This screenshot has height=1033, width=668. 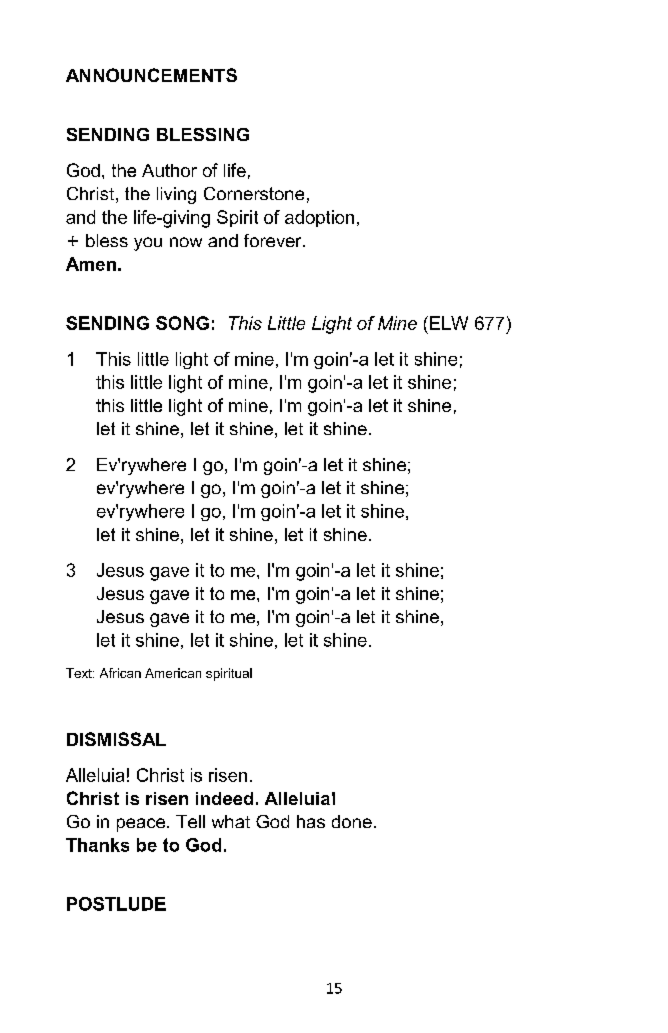 What do you see at coordinates (173, 673) in the screenshot?
I see `American` at bounding box center [173, 673].
